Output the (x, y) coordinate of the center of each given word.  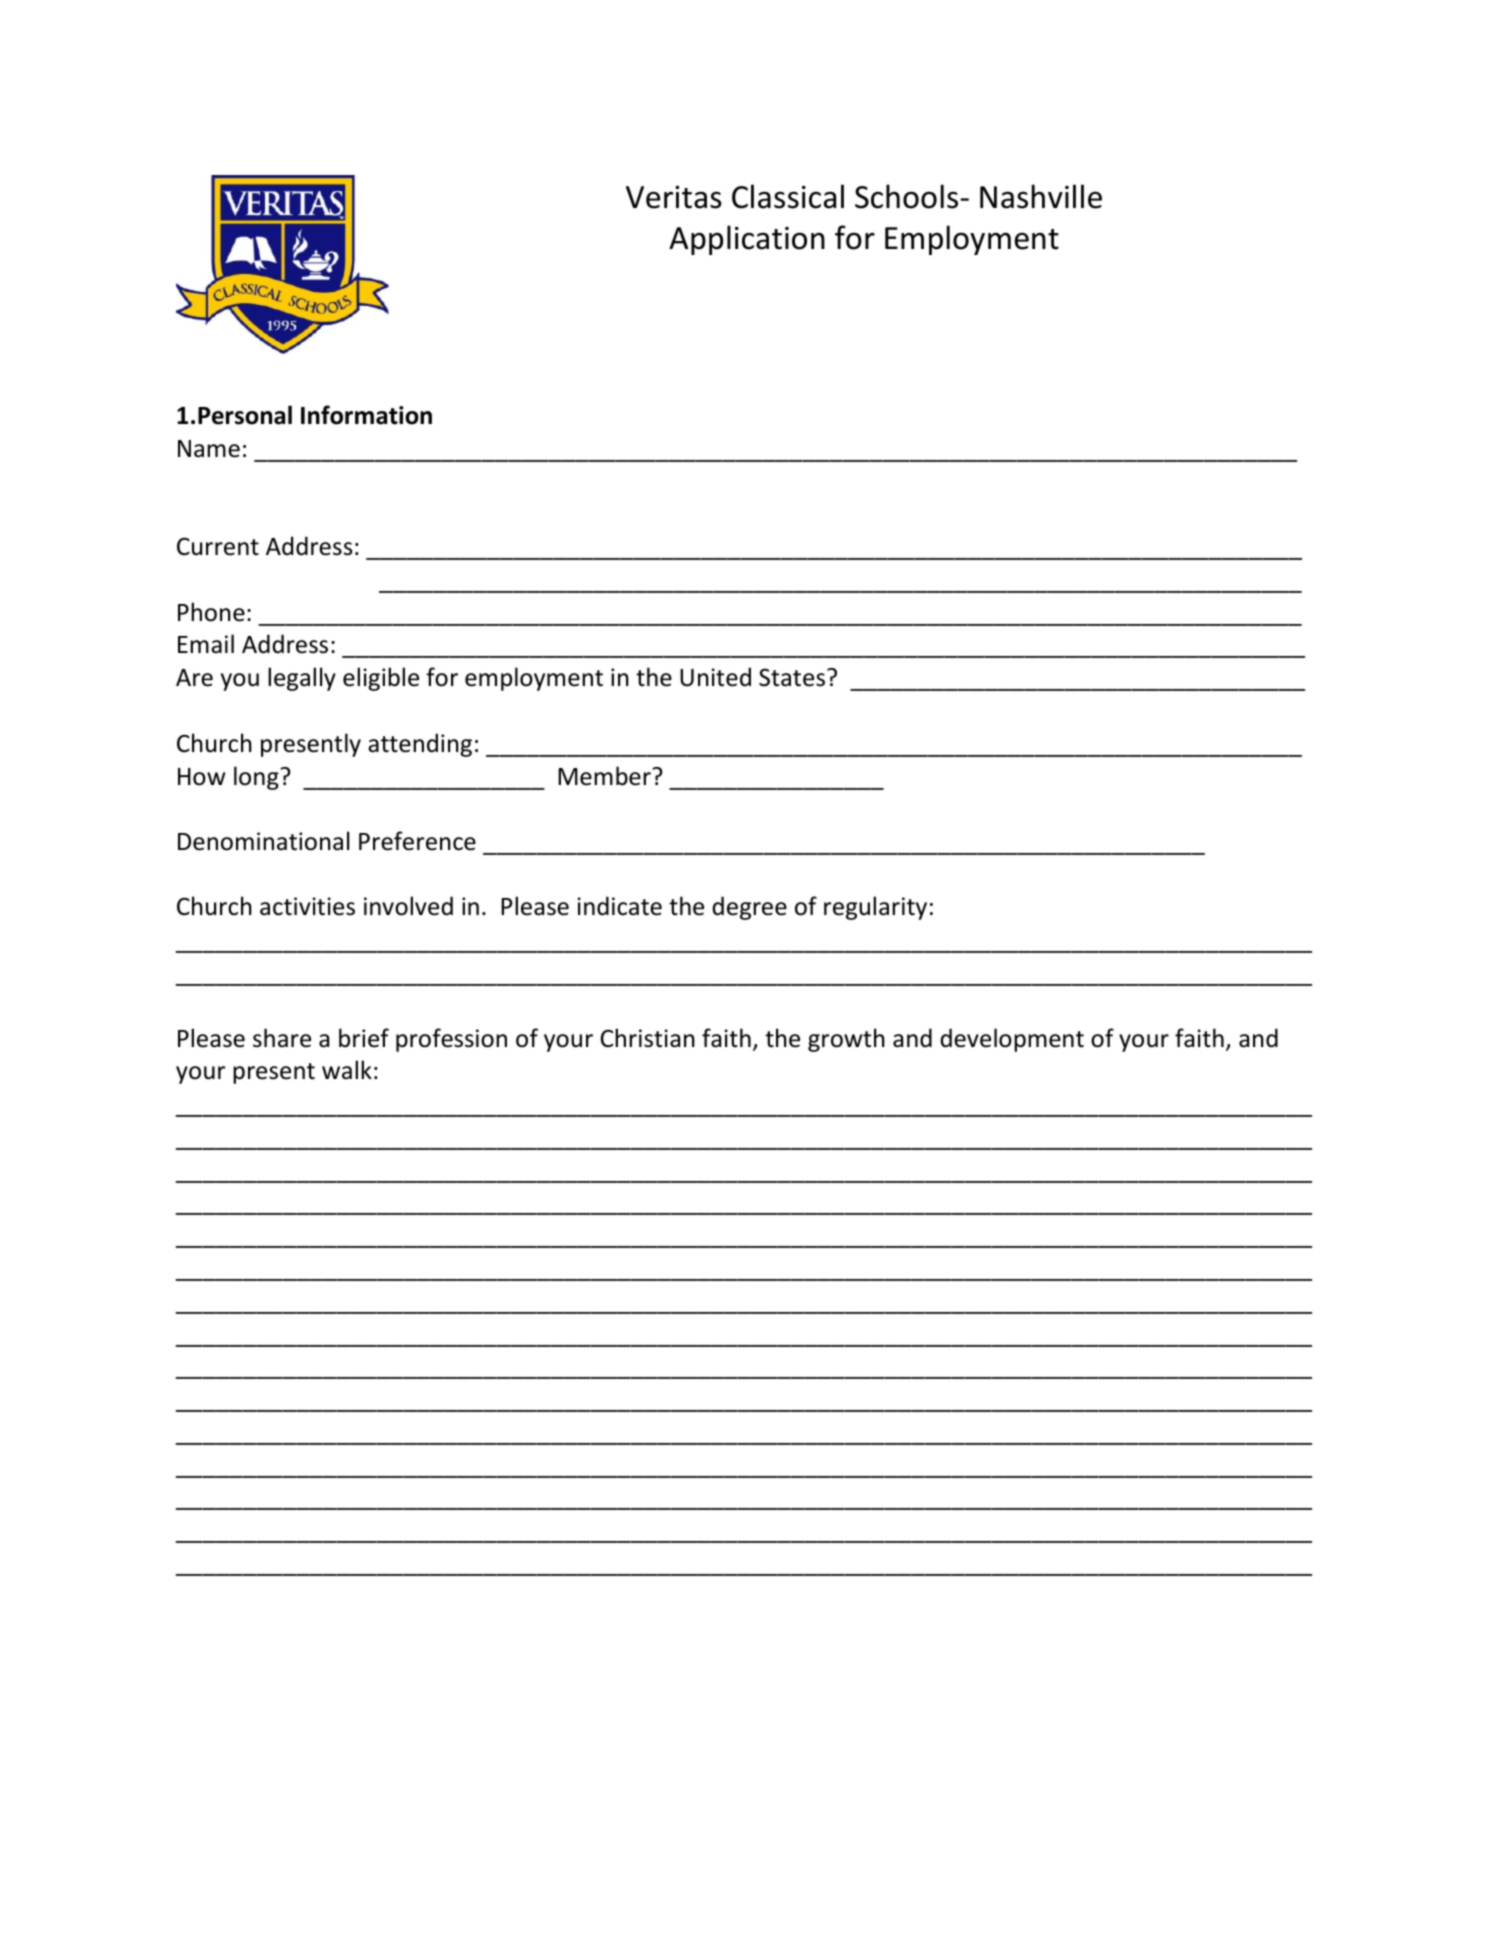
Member (605, 776)
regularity (875, 908)
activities (307, 906)
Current (218, 546)
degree (749, 908)
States (792, 677)
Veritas (674, 197)
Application (747, 240)
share (282, 1038)
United (715, 677)
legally (302, 679)
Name (209, 449)
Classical (788, 196)
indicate (619, 906)
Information (366, 415)
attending (420, 745)
